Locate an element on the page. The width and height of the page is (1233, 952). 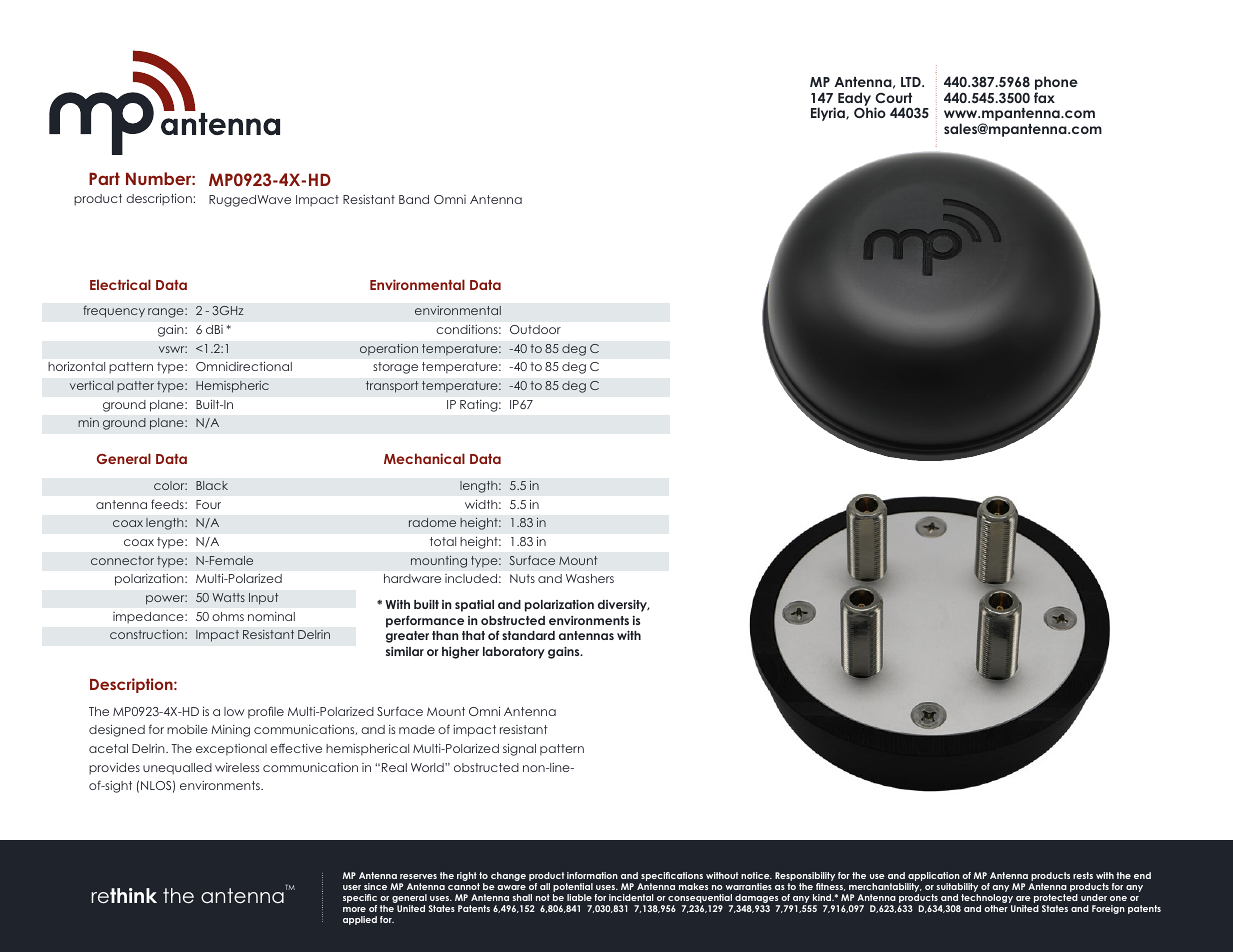
Washers is located at coordinates (590, 578).
